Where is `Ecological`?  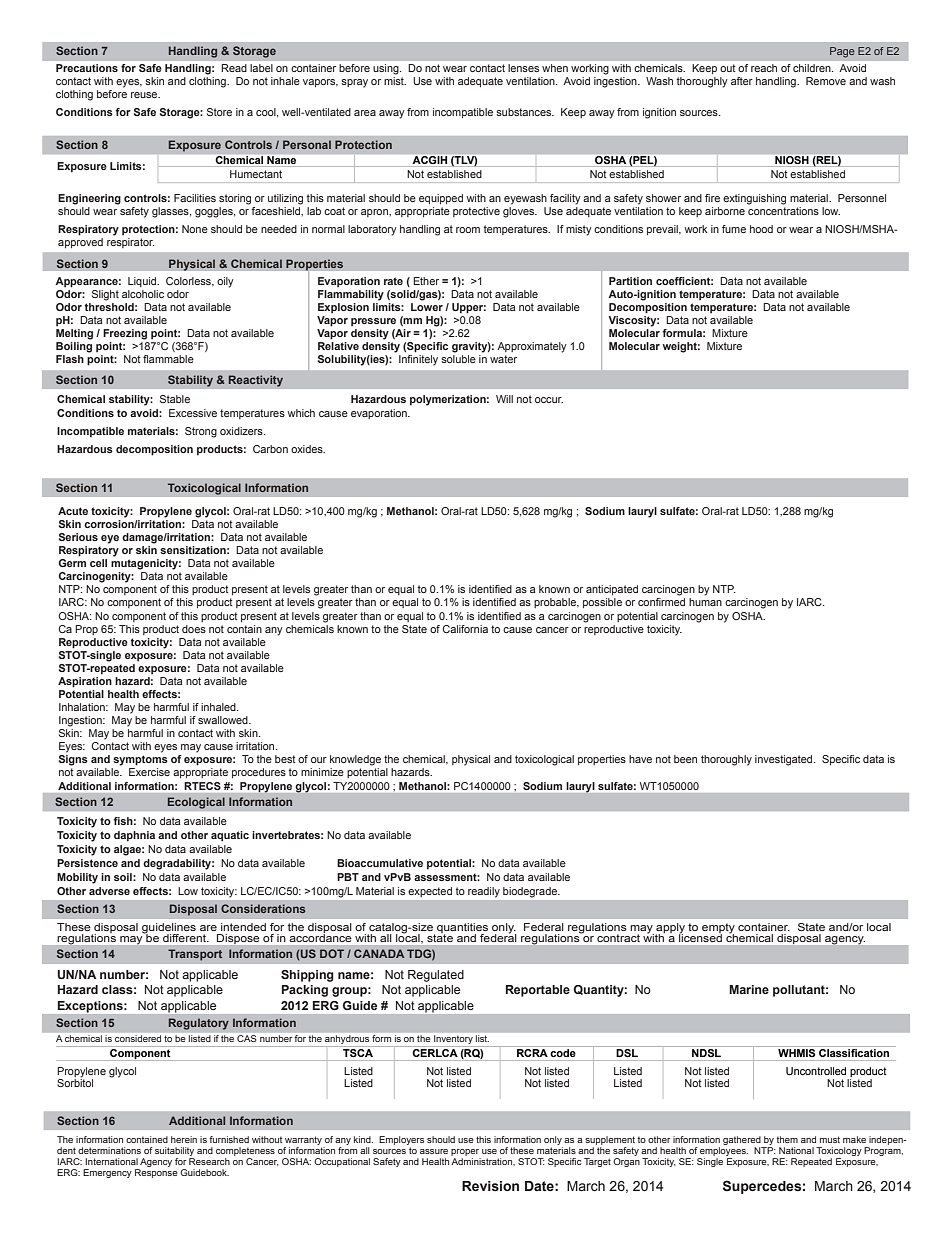
Ecological is located at coordinates (196, 803).
